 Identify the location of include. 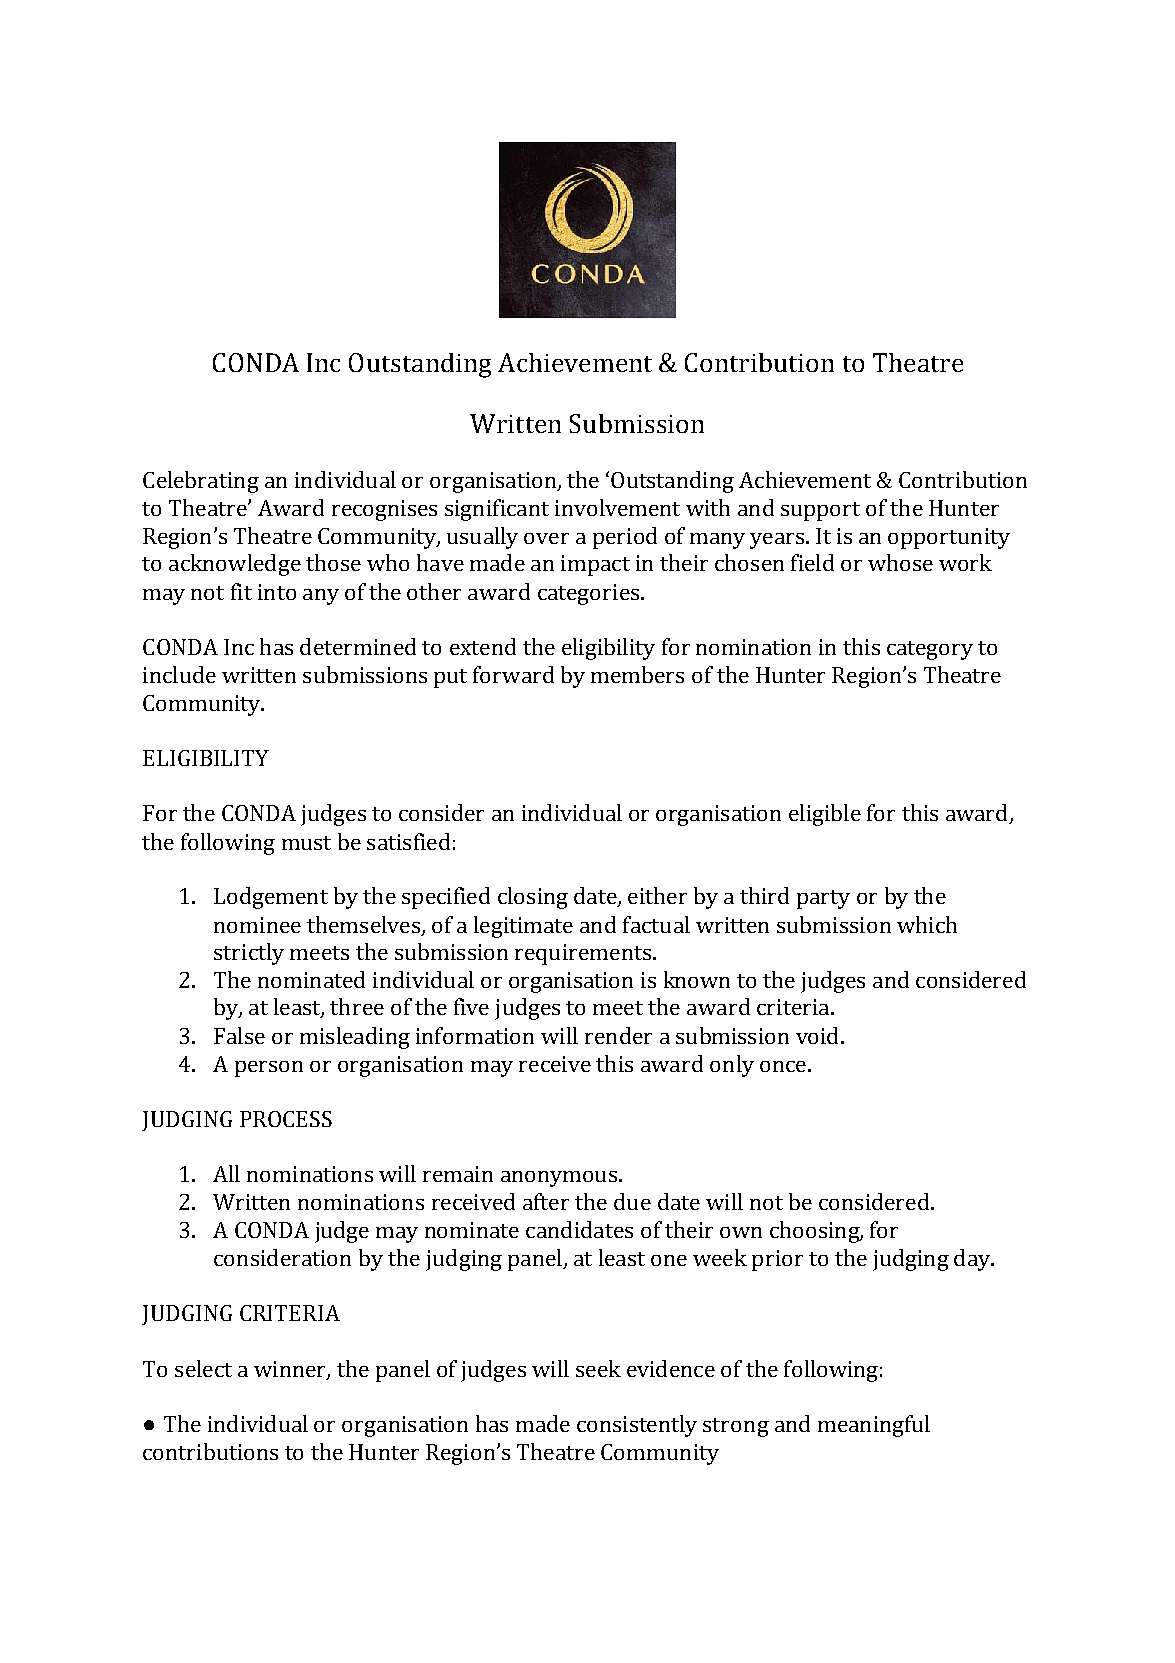
(179, 674).
